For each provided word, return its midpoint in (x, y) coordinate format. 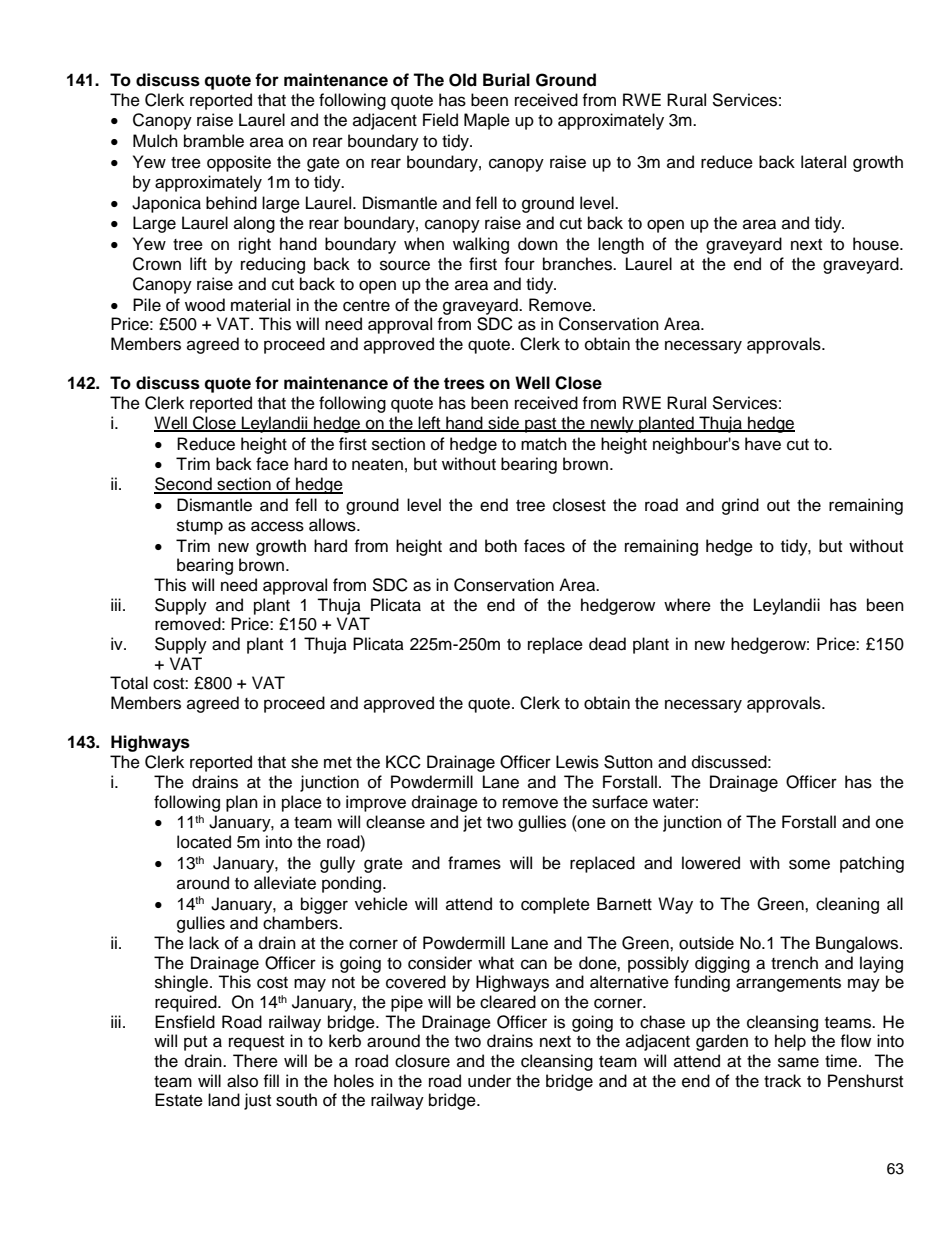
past (541, 425)
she (304, 762)
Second (184, 485)
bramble (214, 141)
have (763, 444)
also (242, 1081)
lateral (823, 162)
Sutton (628, 762)
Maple (487, 121)
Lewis (577, 762)
